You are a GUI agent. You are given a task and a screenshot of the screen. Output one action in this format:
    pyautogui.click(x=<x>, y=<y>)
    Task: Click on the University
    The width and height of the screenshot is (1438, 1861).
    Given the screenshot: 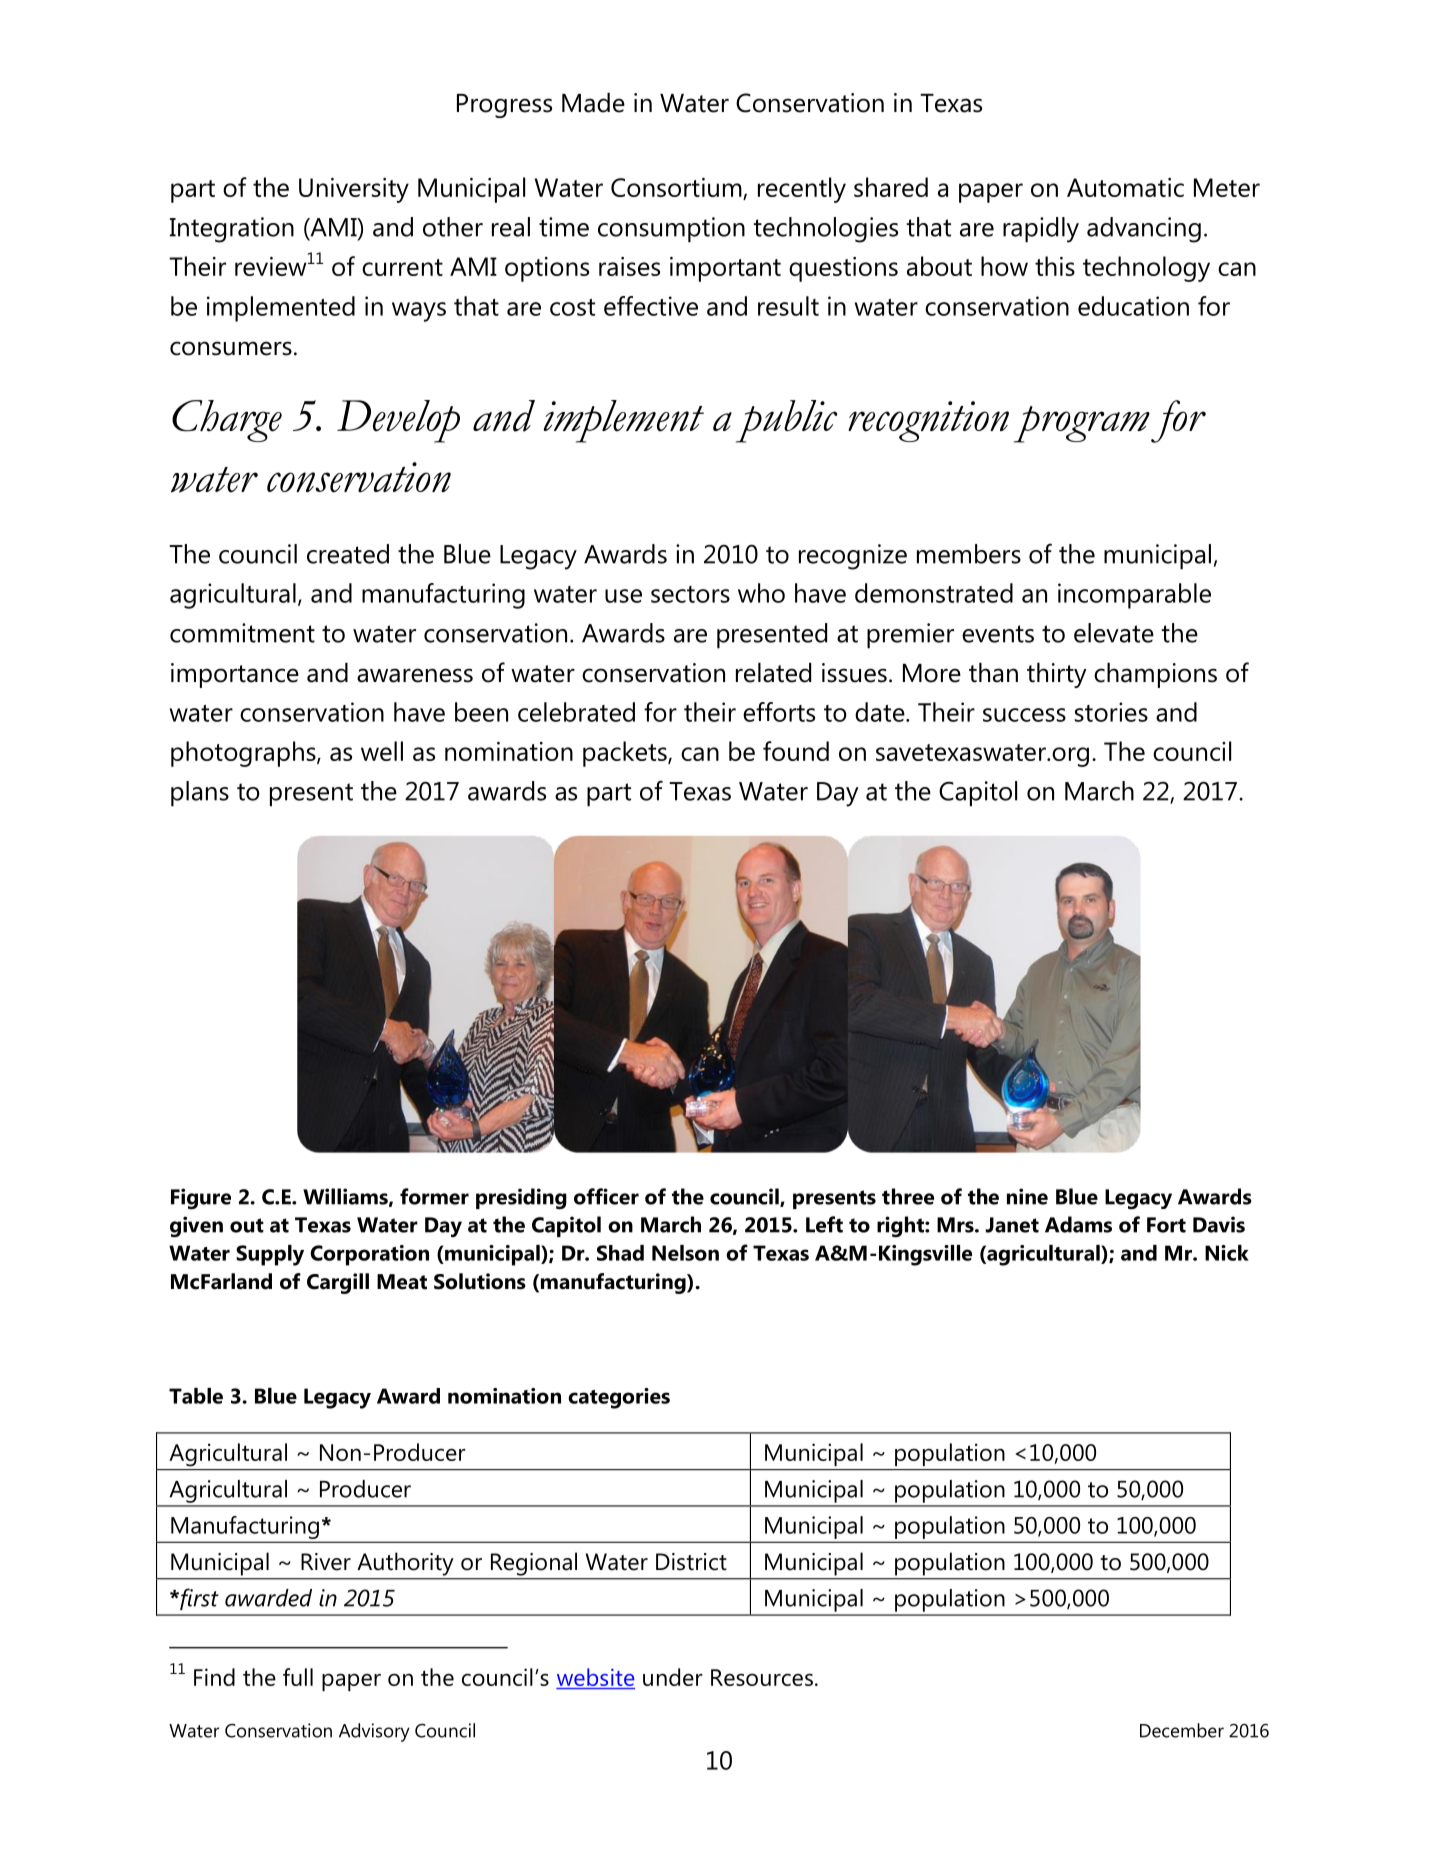 What is the action you would take?
    pyautogui.click(x=354, y=190)
